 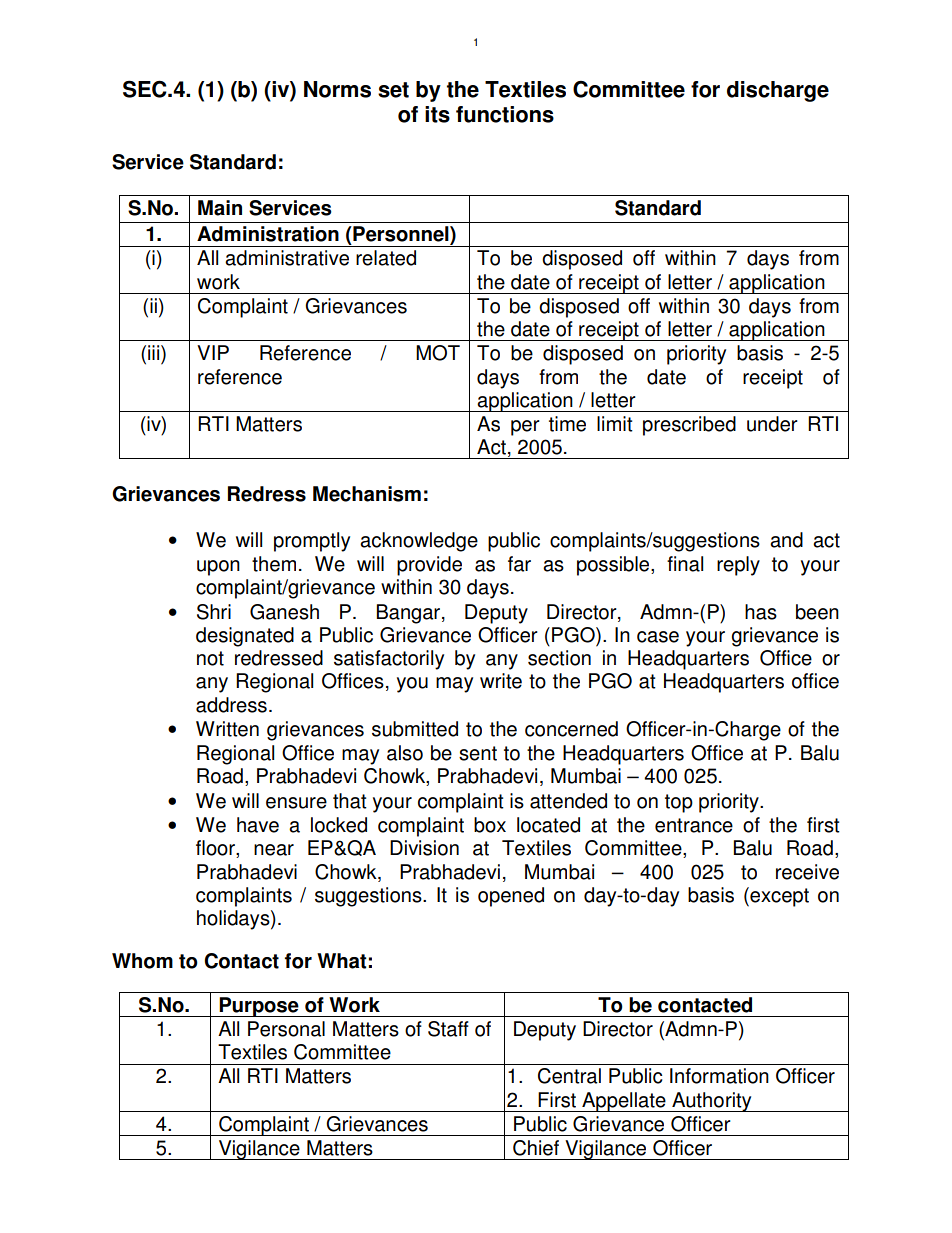 What do you see at coordinates (227, 729) in the image?
I see `Written` at bounding box center [227, 729].
